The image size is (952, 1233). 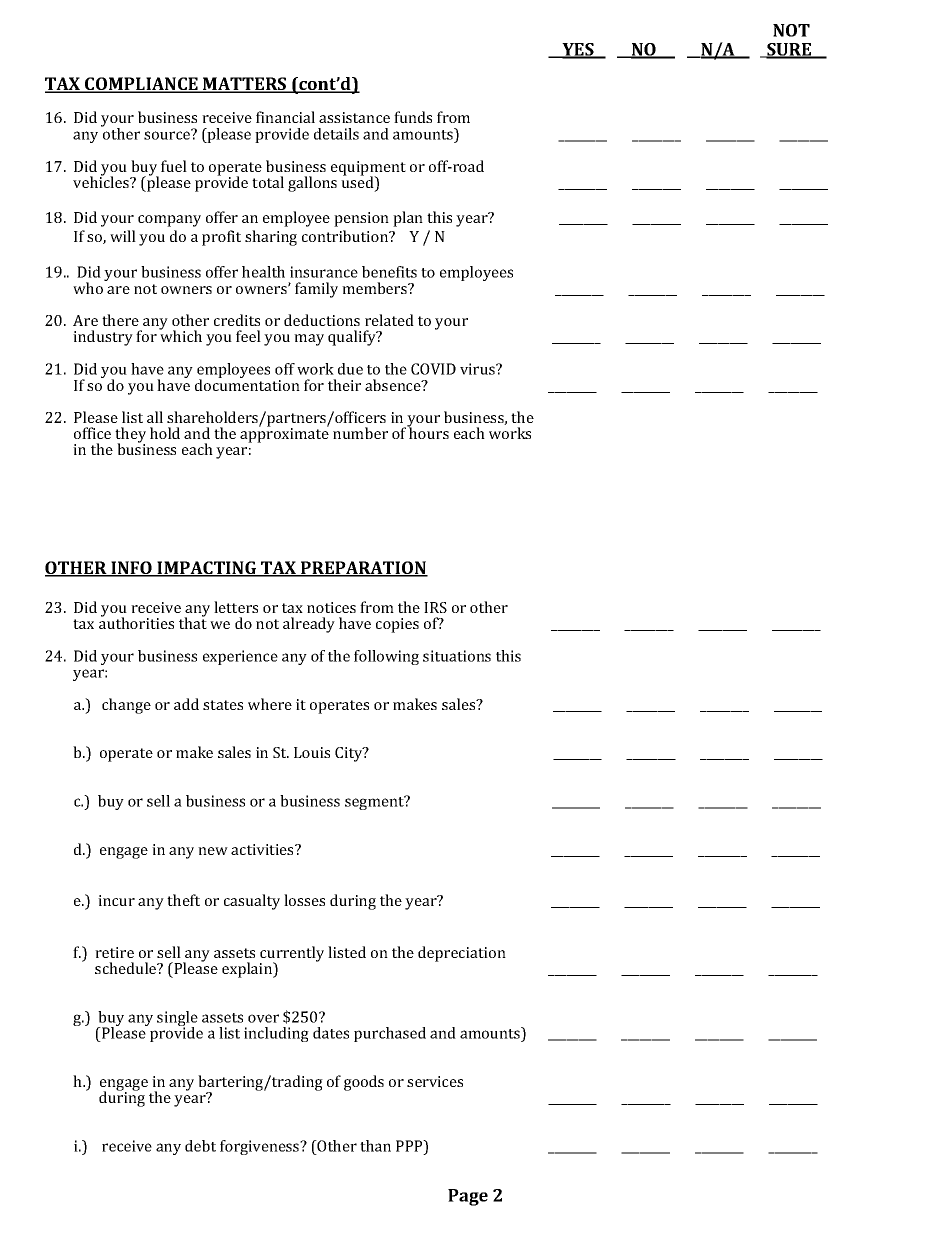 I want to click on already, so click(x=309, y=625).
